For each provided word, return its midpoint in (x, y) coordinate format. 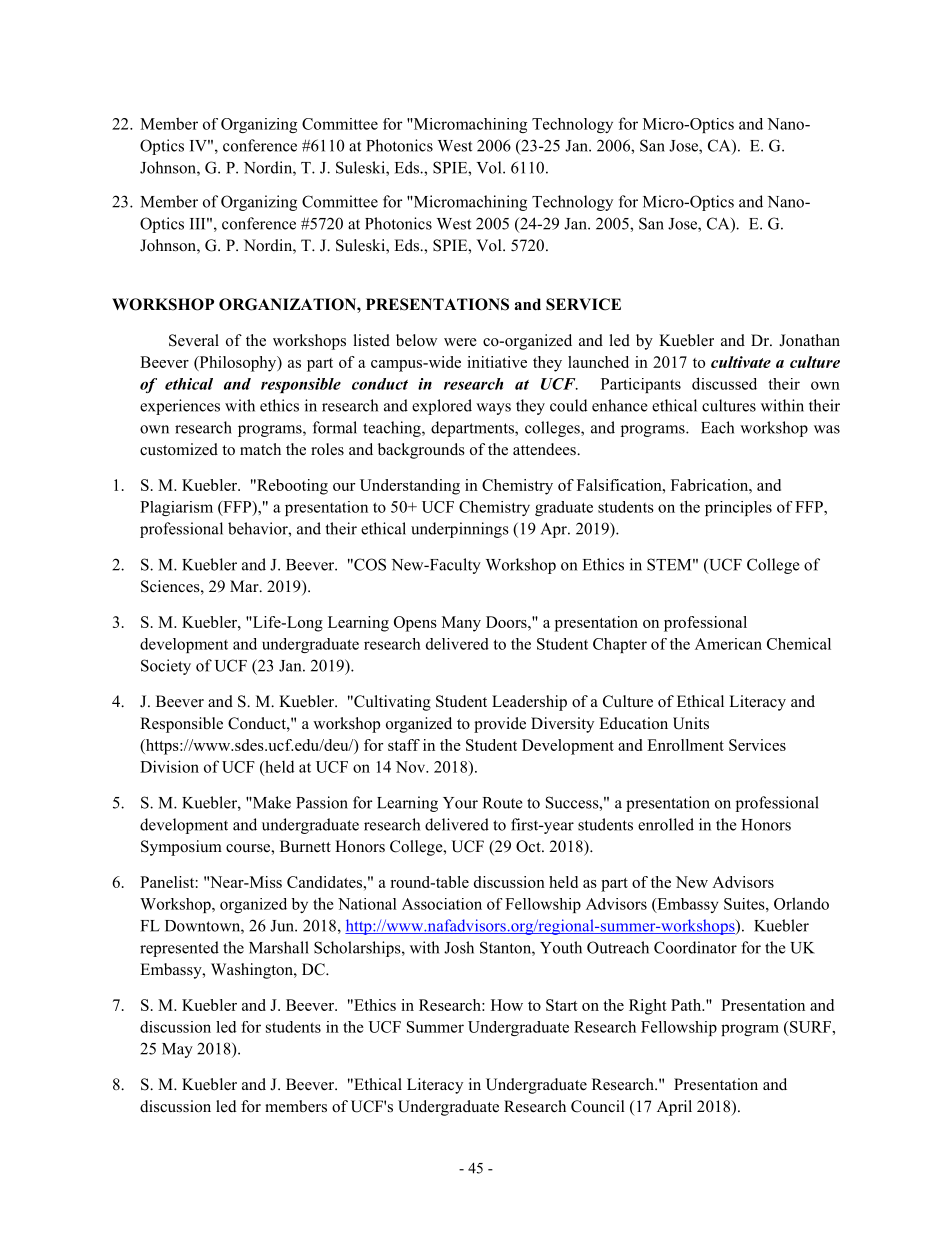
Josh (459, 947)
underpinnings (460, 530)
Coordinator (695, 947)
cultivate (741, 362)
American (728, 644)
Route (502, 803)
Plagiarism (176, 508)
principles (738, 508)
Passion (322, 802)
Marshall (279, 947)
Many (461, 624)
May (177, 1050)
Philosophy (238, 364)
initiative (497, 362)
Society (166, 667)
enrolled (666, 824)
